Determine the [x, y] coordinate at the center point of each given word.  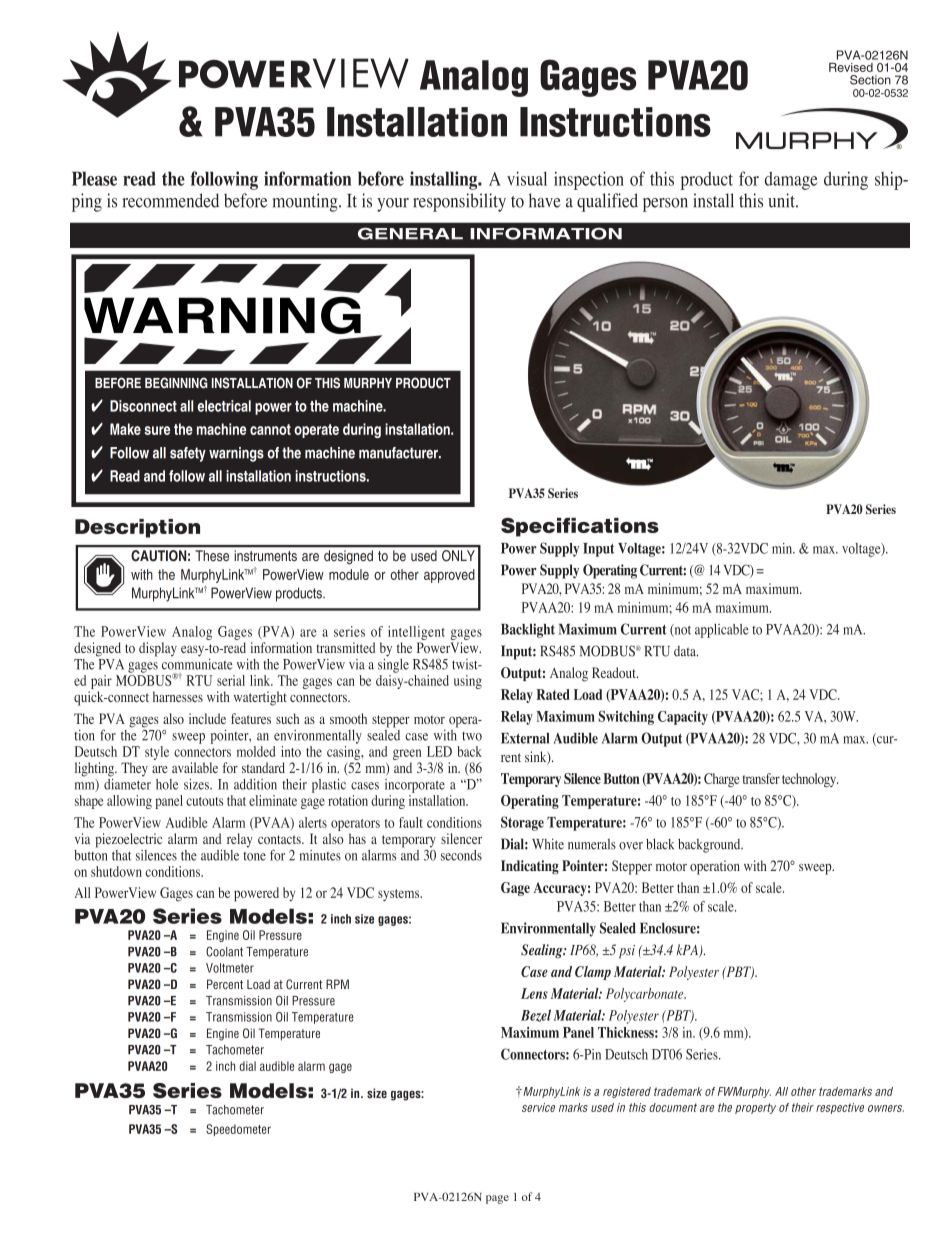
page [497, 1199]
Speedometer [238, 1130]
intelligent [416, 633]
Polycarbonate [646, 995]
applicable [722, 631]
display [158, 649]
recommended [171, 200]
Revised [851, 67]
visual [527, 178]
